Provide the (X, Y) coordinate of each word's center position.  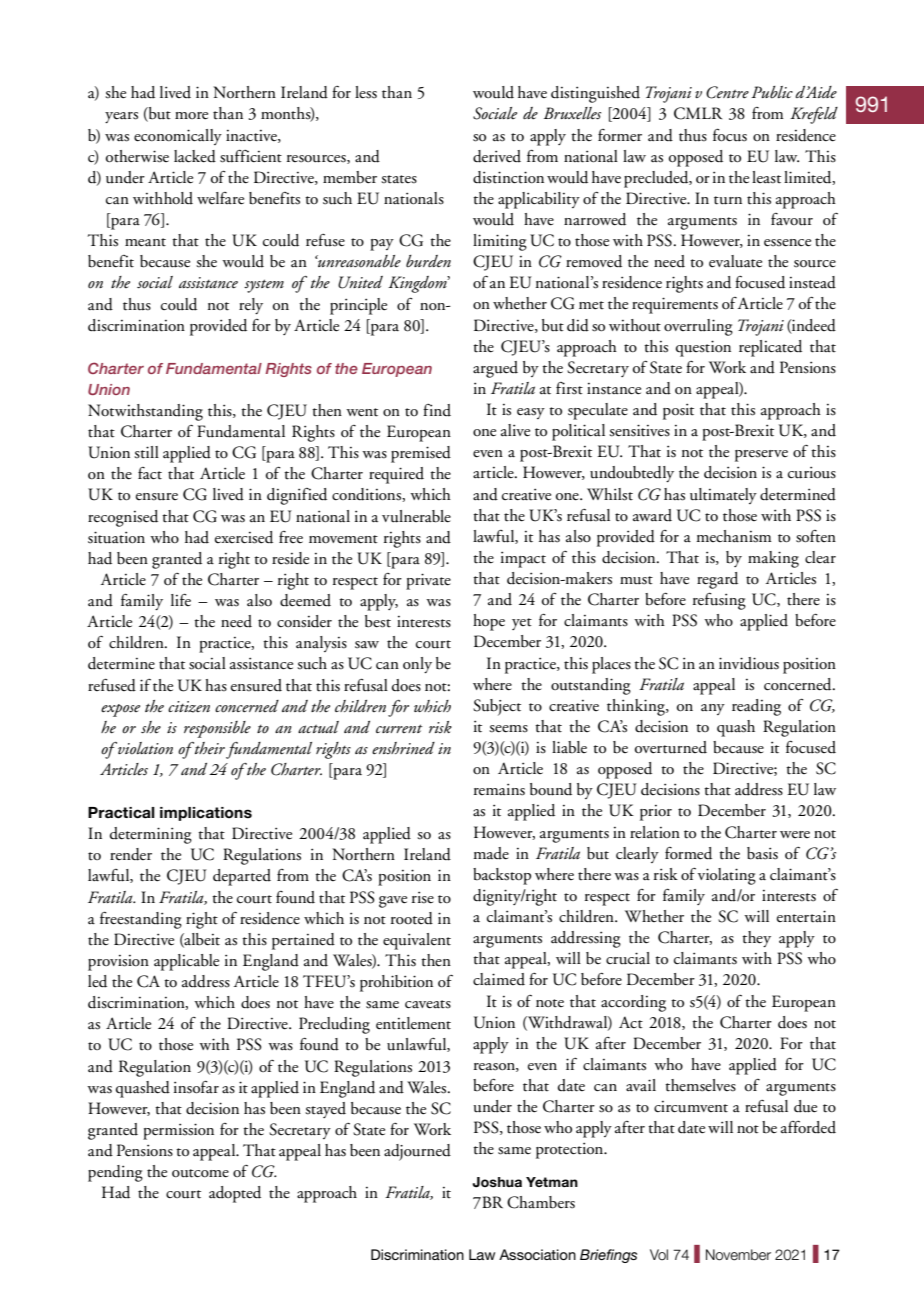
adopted (235, 1194)
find (437, 410)
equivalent (417, 941)
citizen (189, 707)
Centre (727, 92)
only (417, 665)
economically (178, 137)
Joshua (497, 1182)
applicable (186, 962)
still (146, 452)
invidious (749, 663)
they (756, 939)
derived (497, 156)
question (703, 348)
